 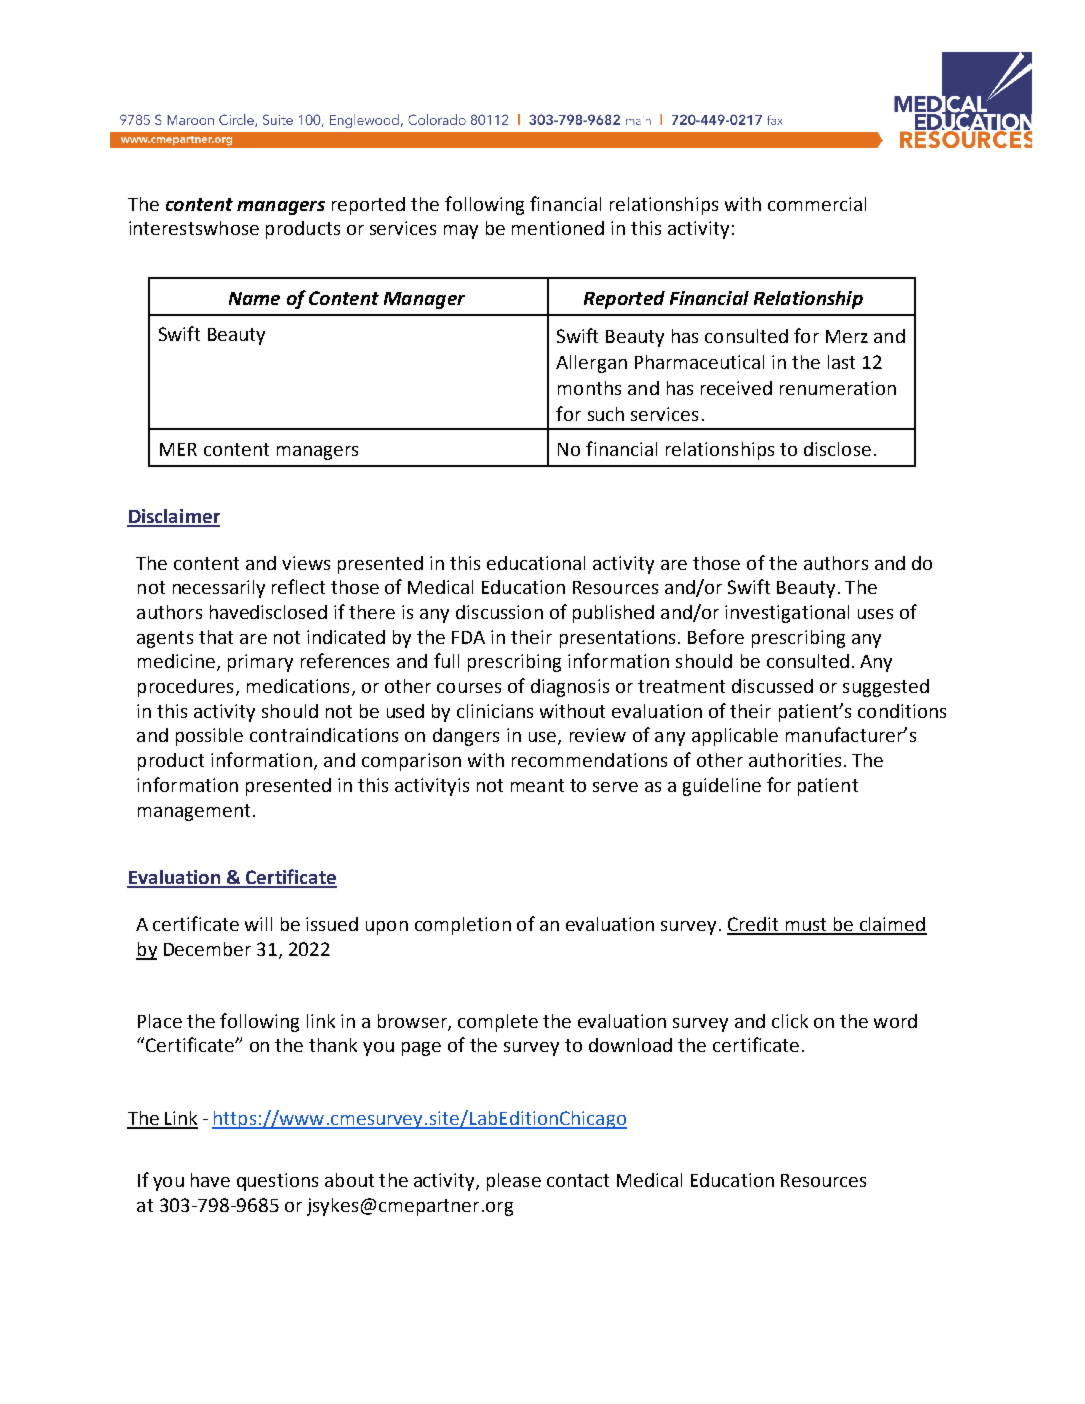 What do you see at coordinates (514, 1182) in the screenshot?
I see `please` at bounding box center [514, 1182].
